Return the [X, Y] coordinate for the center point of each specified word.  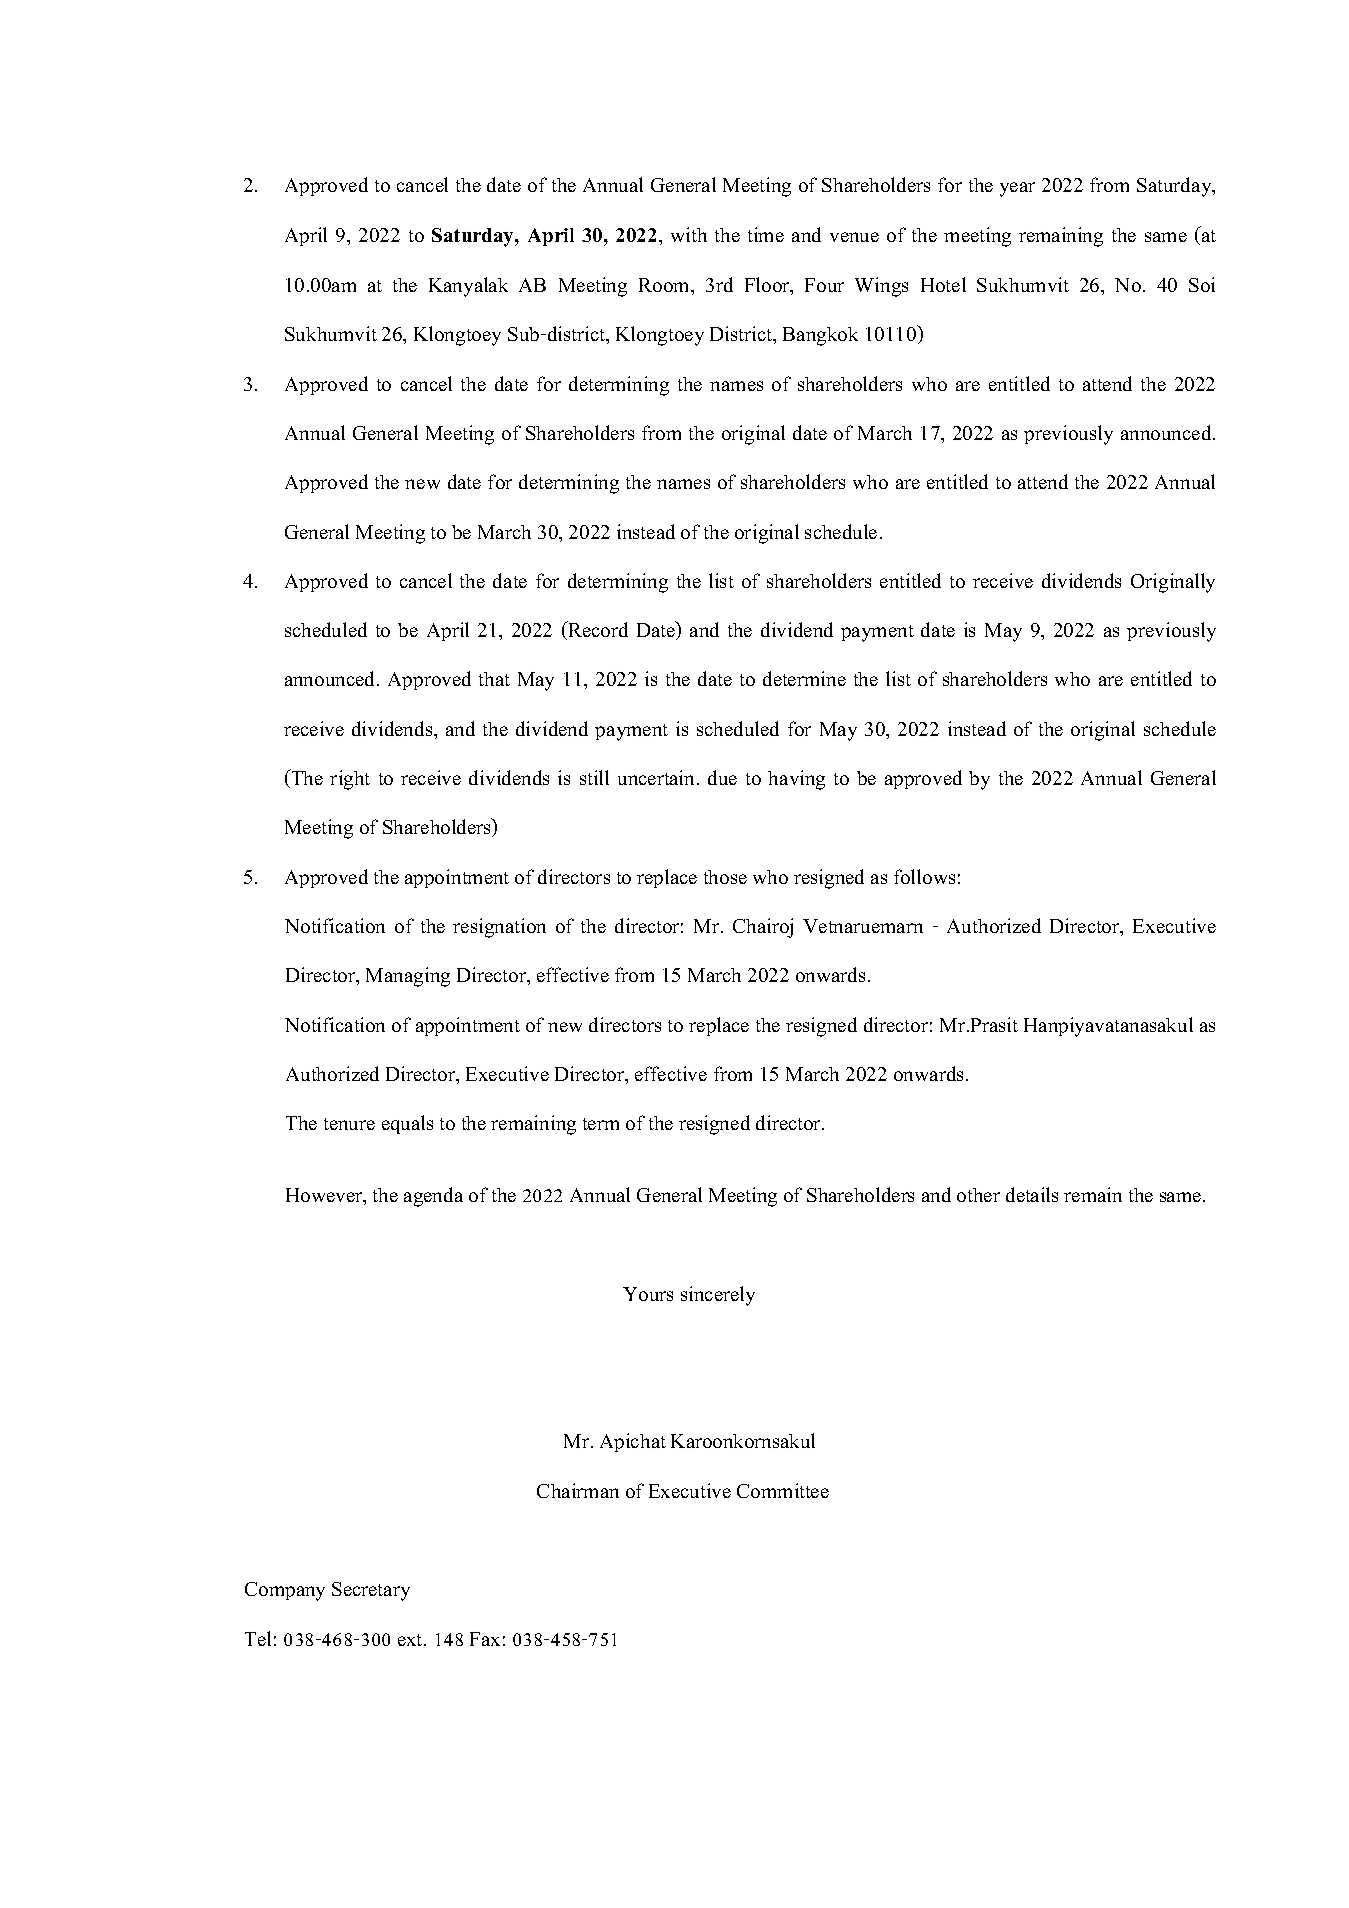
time [766, 234]
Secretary [371, 1591]
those [725, 877]
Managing [408, 977]
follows [924, 876]
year [1017, 189]
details [1032, 1194]
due [722, 777]
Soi [1202, 284]
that [494, 679]
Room [665, 285]
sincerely [718, 1296]
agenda [433, 1197]
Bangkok [820, 336]
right [350, 780]
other [978, 1195]
